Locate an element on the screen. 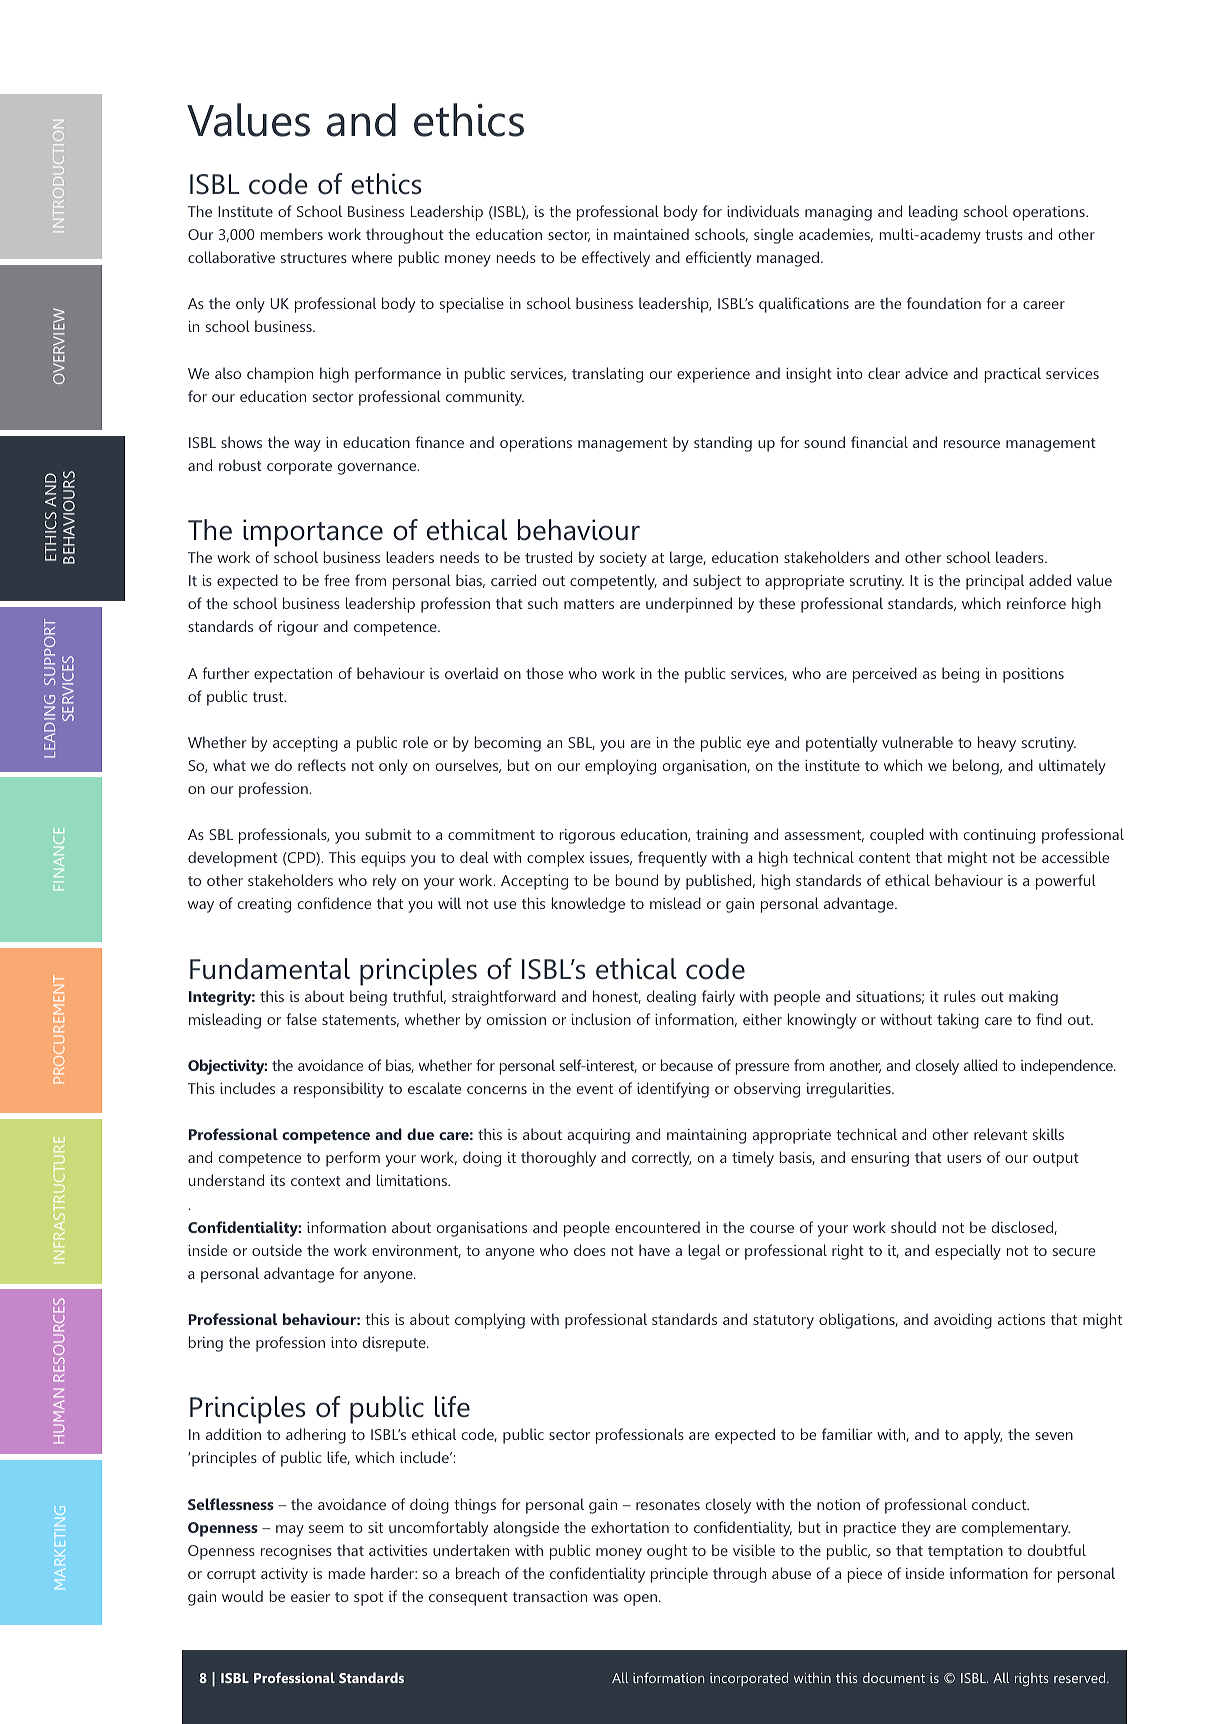 The height and width of the screenshot is (1724, 1229). maintained is located at coordinates (651, 234).
